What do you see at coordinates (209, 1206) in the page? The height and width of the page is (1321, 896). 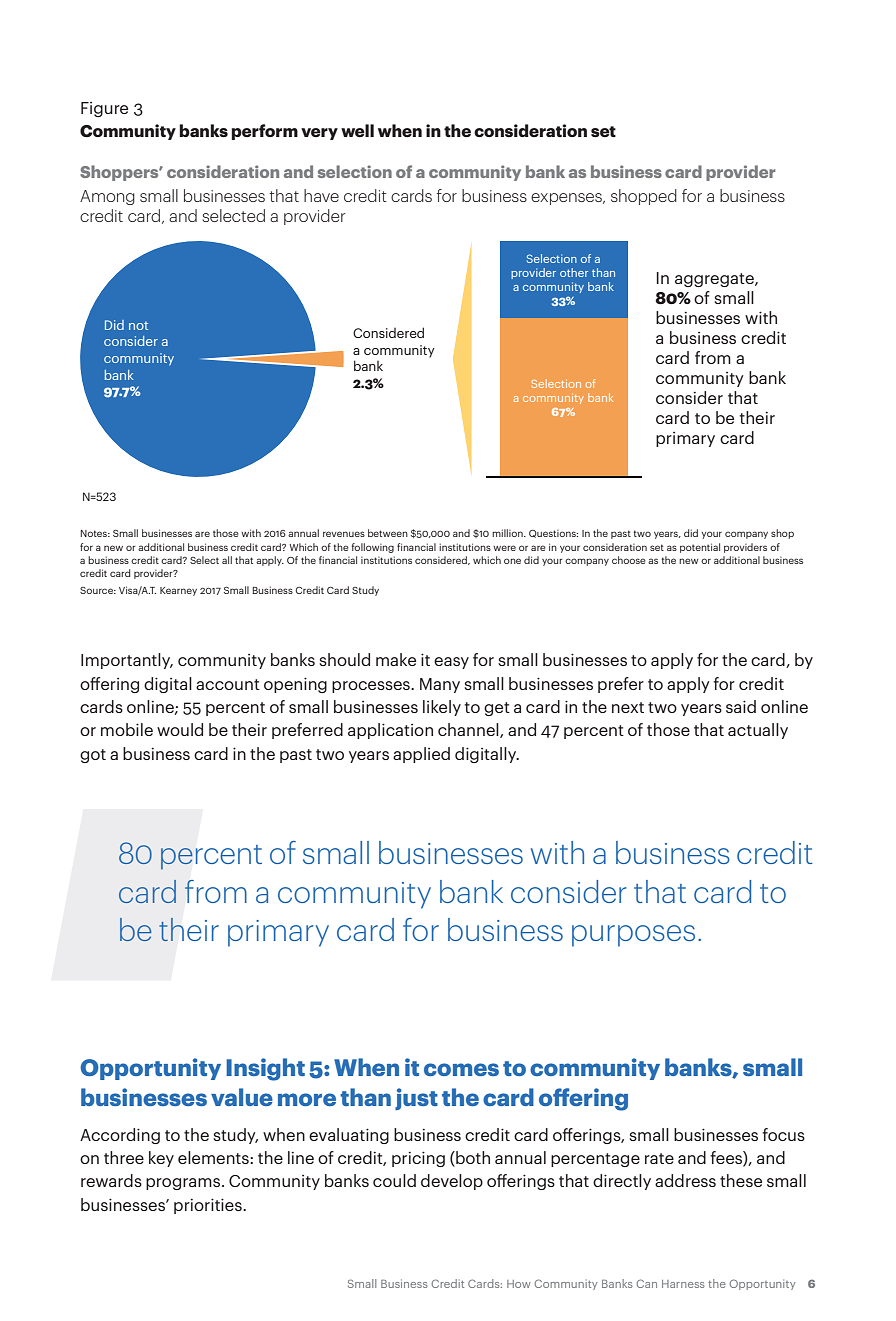 I see `priorities` at bounding box center [209, 1206].
